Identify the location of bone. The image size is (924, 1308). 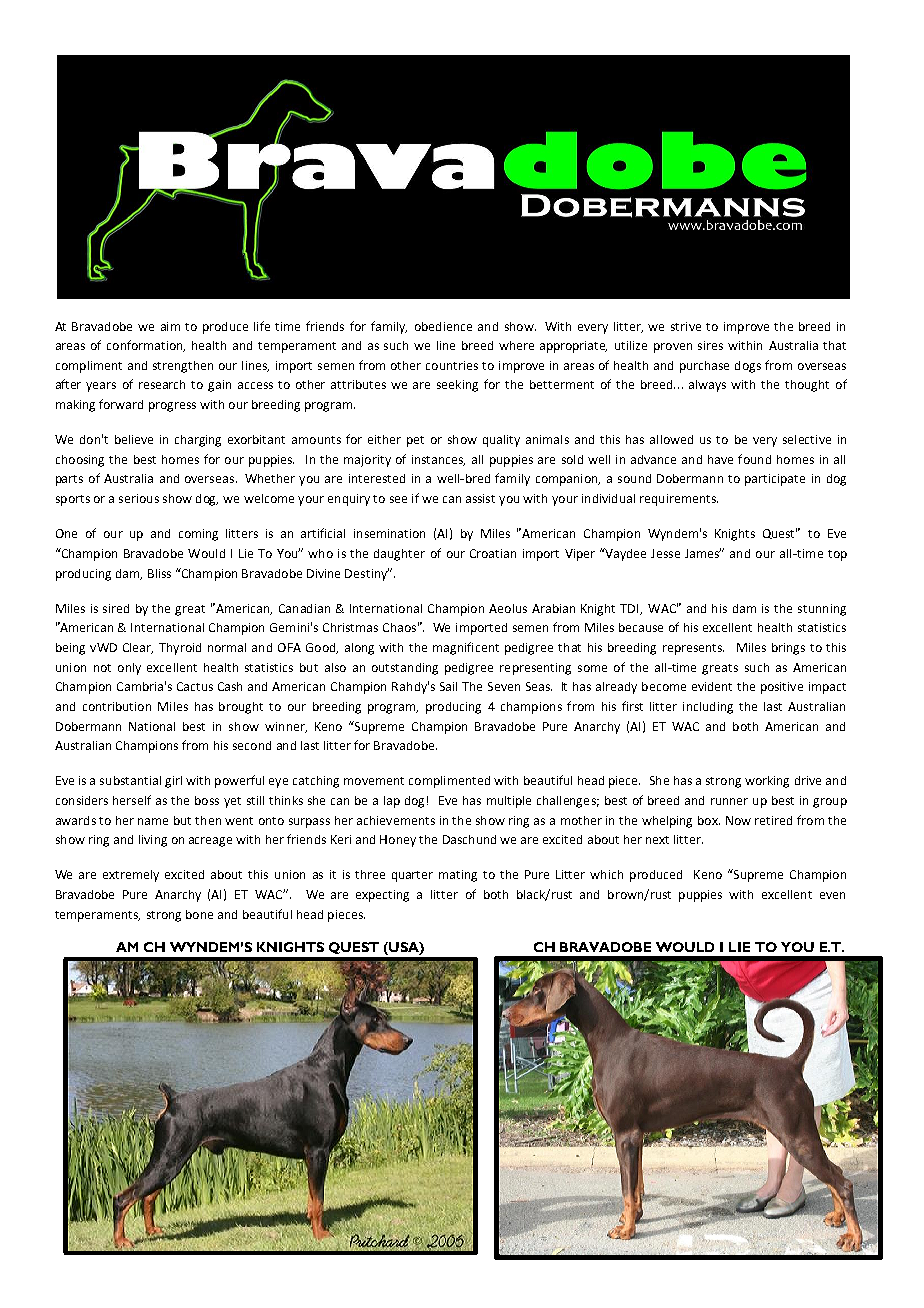
(199, 914).
